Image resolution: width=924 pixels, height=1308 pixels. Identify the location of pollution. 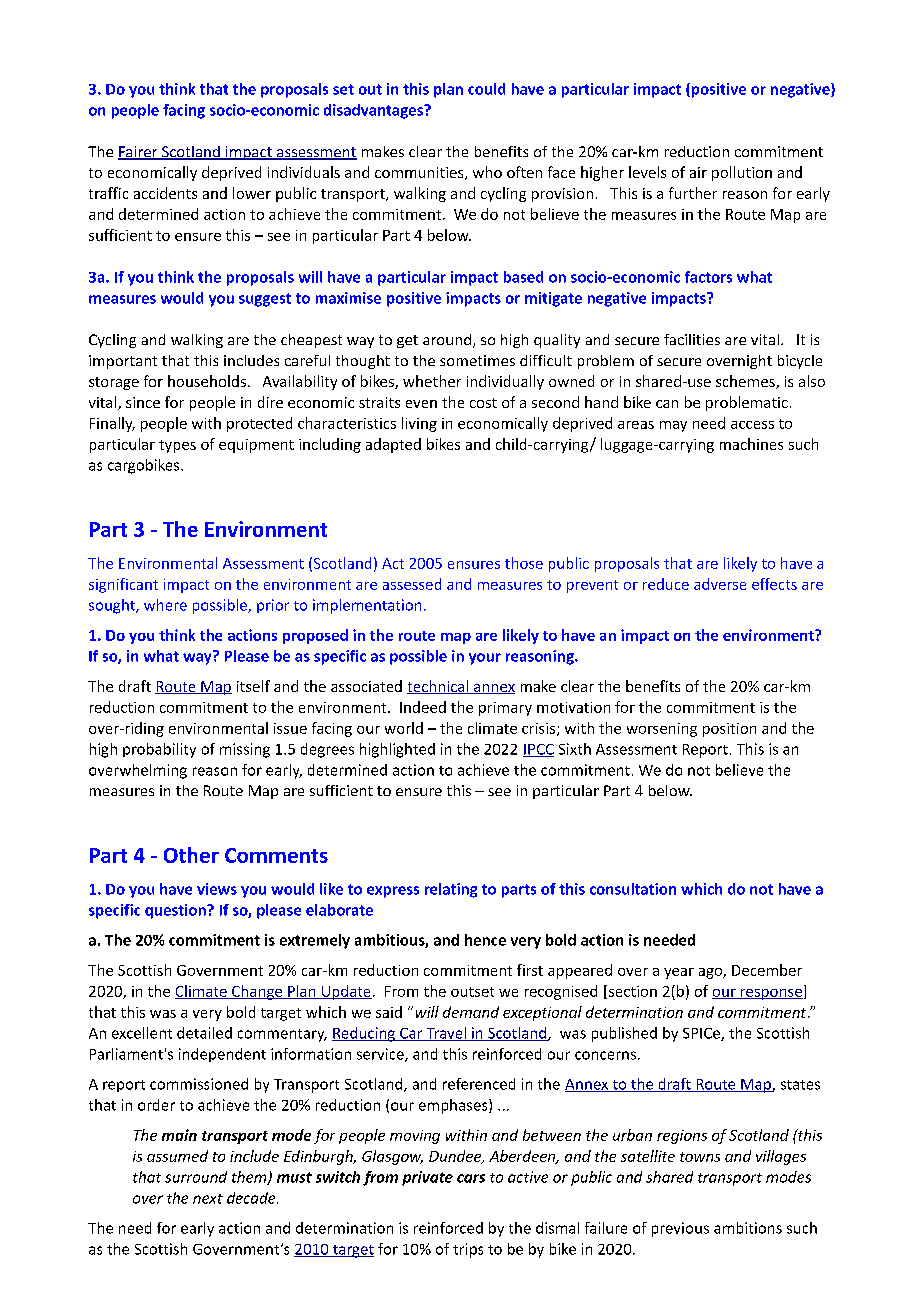
(742, 173).
